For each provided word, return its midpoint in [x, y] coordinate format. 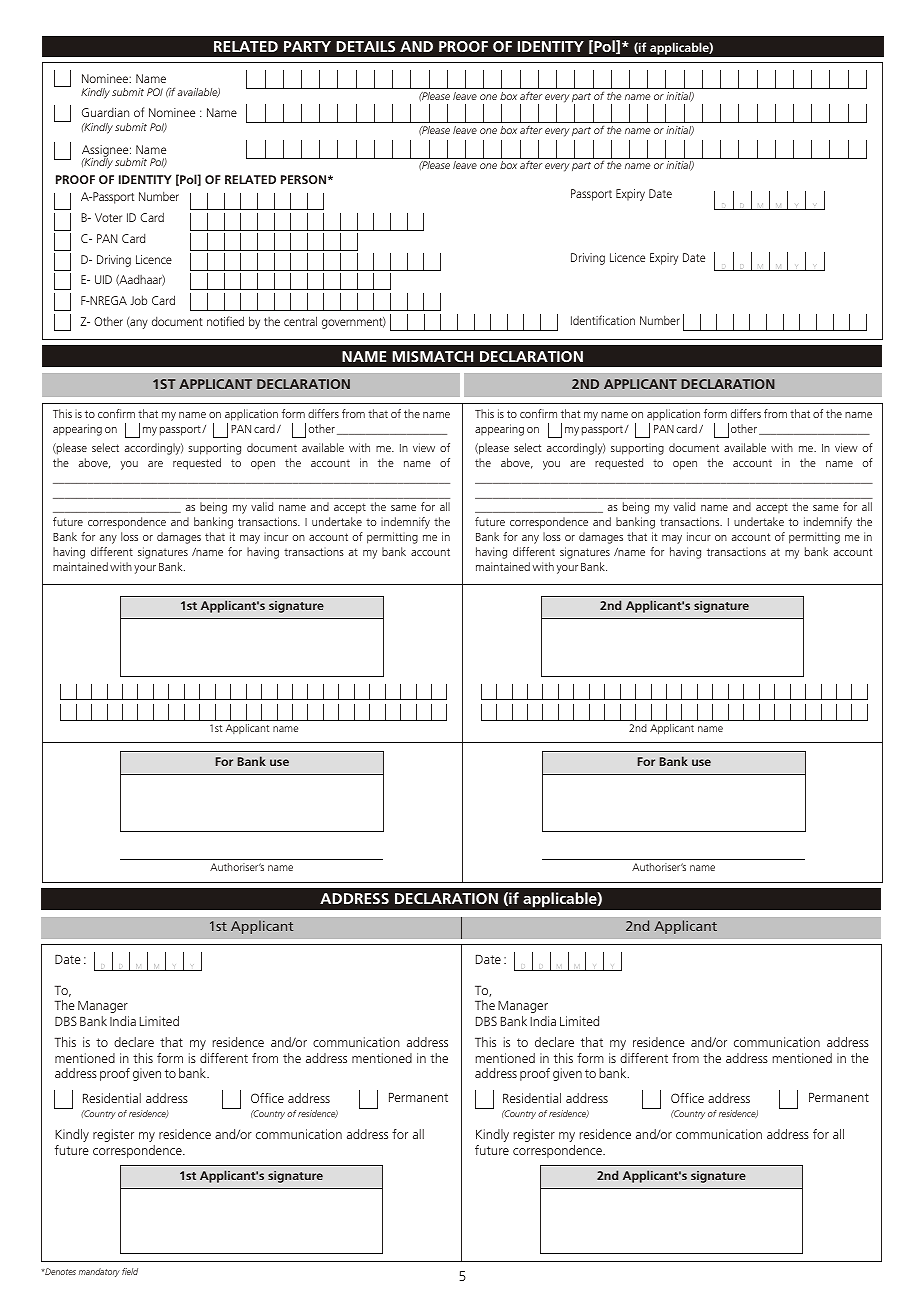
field [130, 1271]
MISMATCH [432, 356]
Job [138, 300]
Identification [603, 320]
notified [225, 321]
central [300, 321]
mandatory [99, 1272]
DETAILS [365, 46]
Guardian [105, 112]
